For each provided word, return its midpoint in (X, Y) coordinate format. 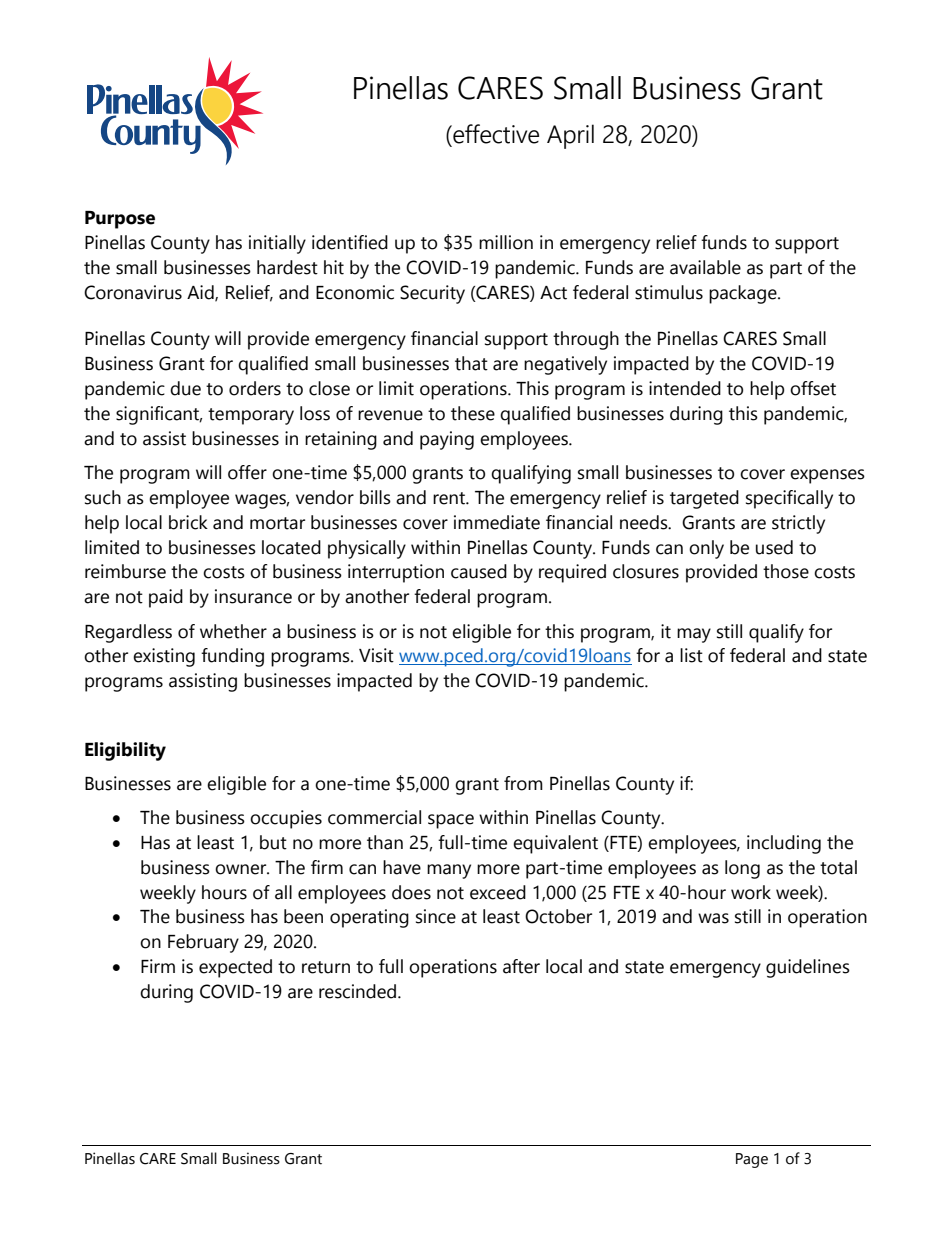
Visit (376, 655)
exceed (498, 892)
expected (235, 968)
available (705, 267)
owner (242, 869)
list (691, 655)
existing (164, 657)
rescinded (359, 991)
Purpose (120, 220)
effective (495, 134)
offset (813, 388)
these (473, 413)
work (751, 892)
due (185, 388)
